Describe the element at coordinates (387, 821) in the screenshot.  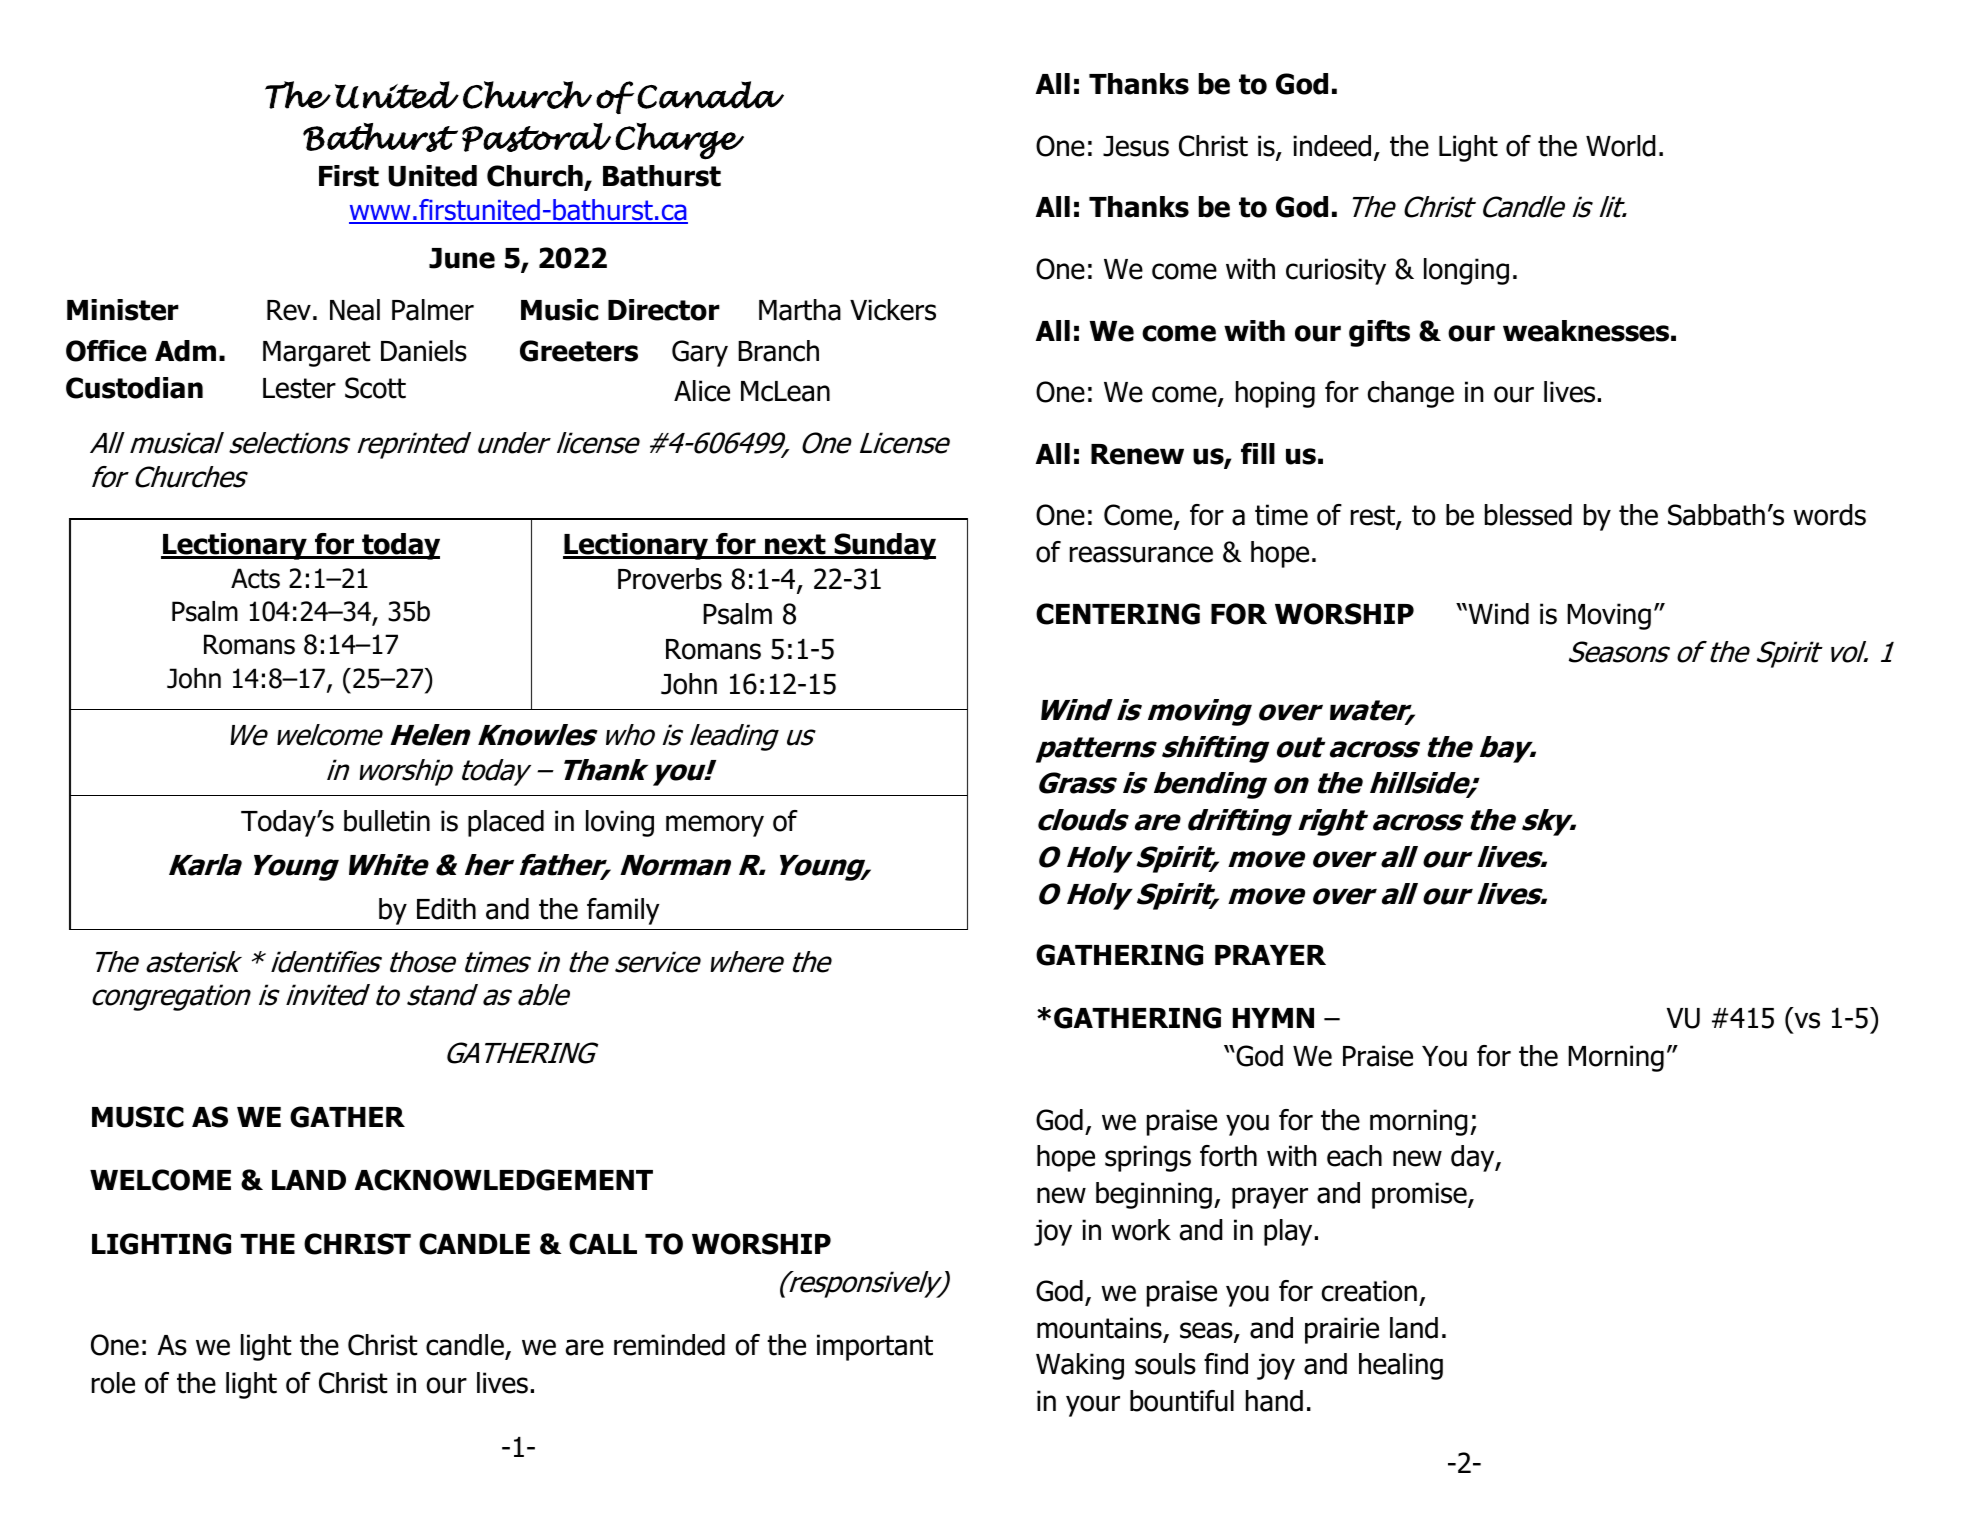
I see `bulletin` at that location.
